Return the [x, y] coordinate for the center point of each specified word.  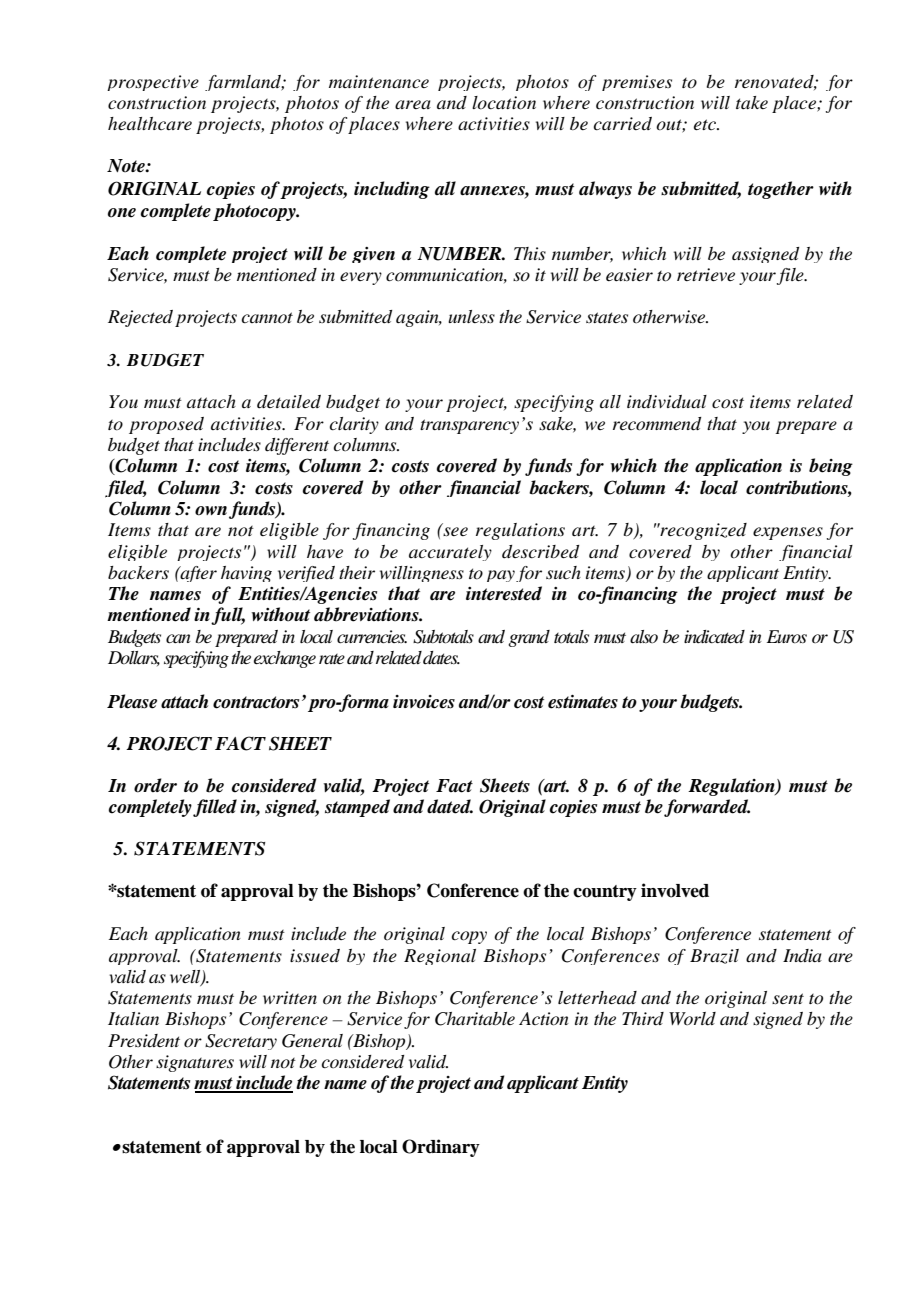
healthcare [150, 123]
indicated [714, 637]
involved [675, 890]
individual [667, 401]
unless [471, 316]
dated [450, 806]
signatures [195, 1063]
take [752, 102]
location [504, 103]
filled [215, 808]
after [198, 574]
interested [504, 593]
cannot [267, 317]
